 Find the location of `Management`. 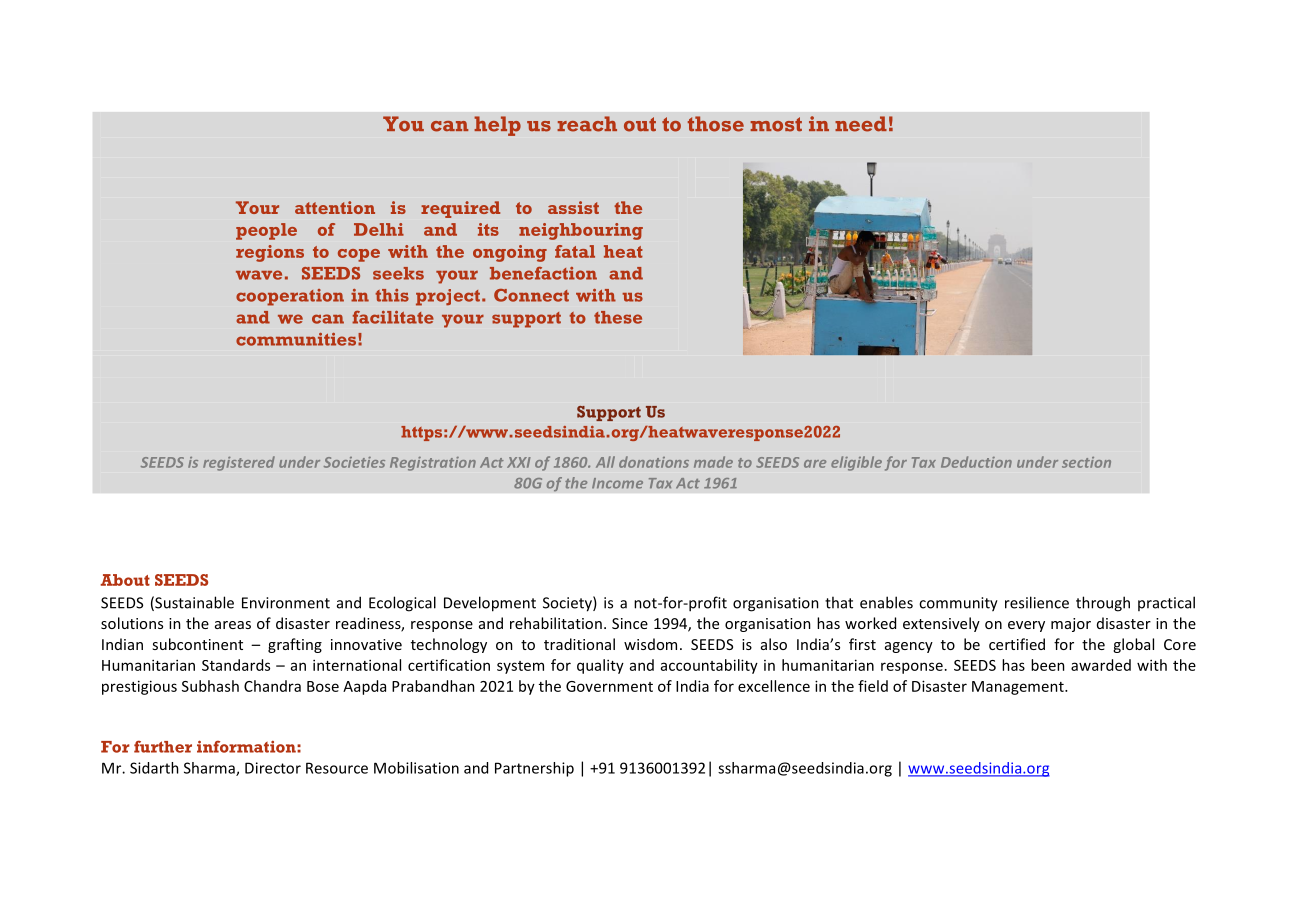

Management is located at coordinates (1019, 688).
